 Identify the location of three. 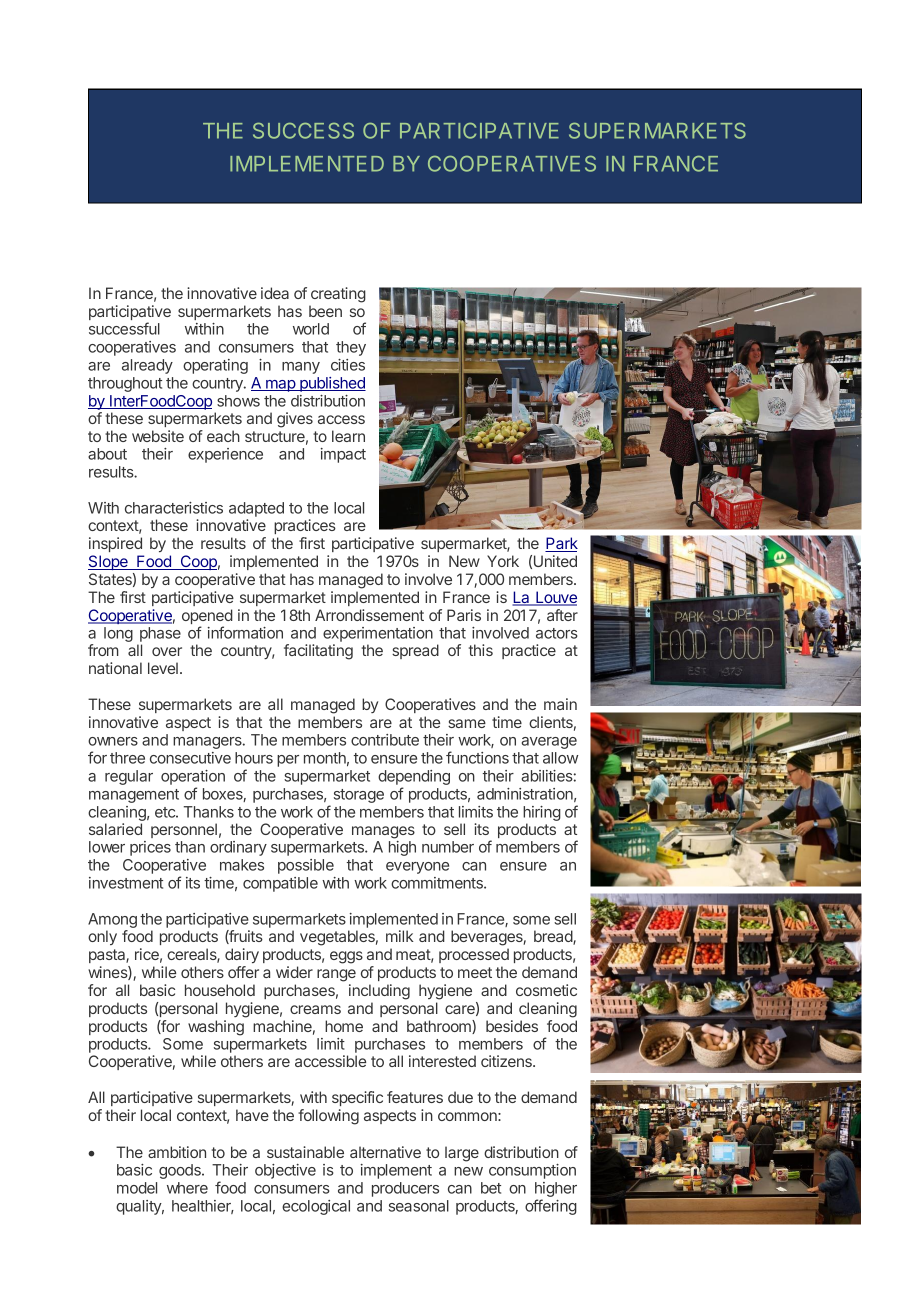
(127, 758).
